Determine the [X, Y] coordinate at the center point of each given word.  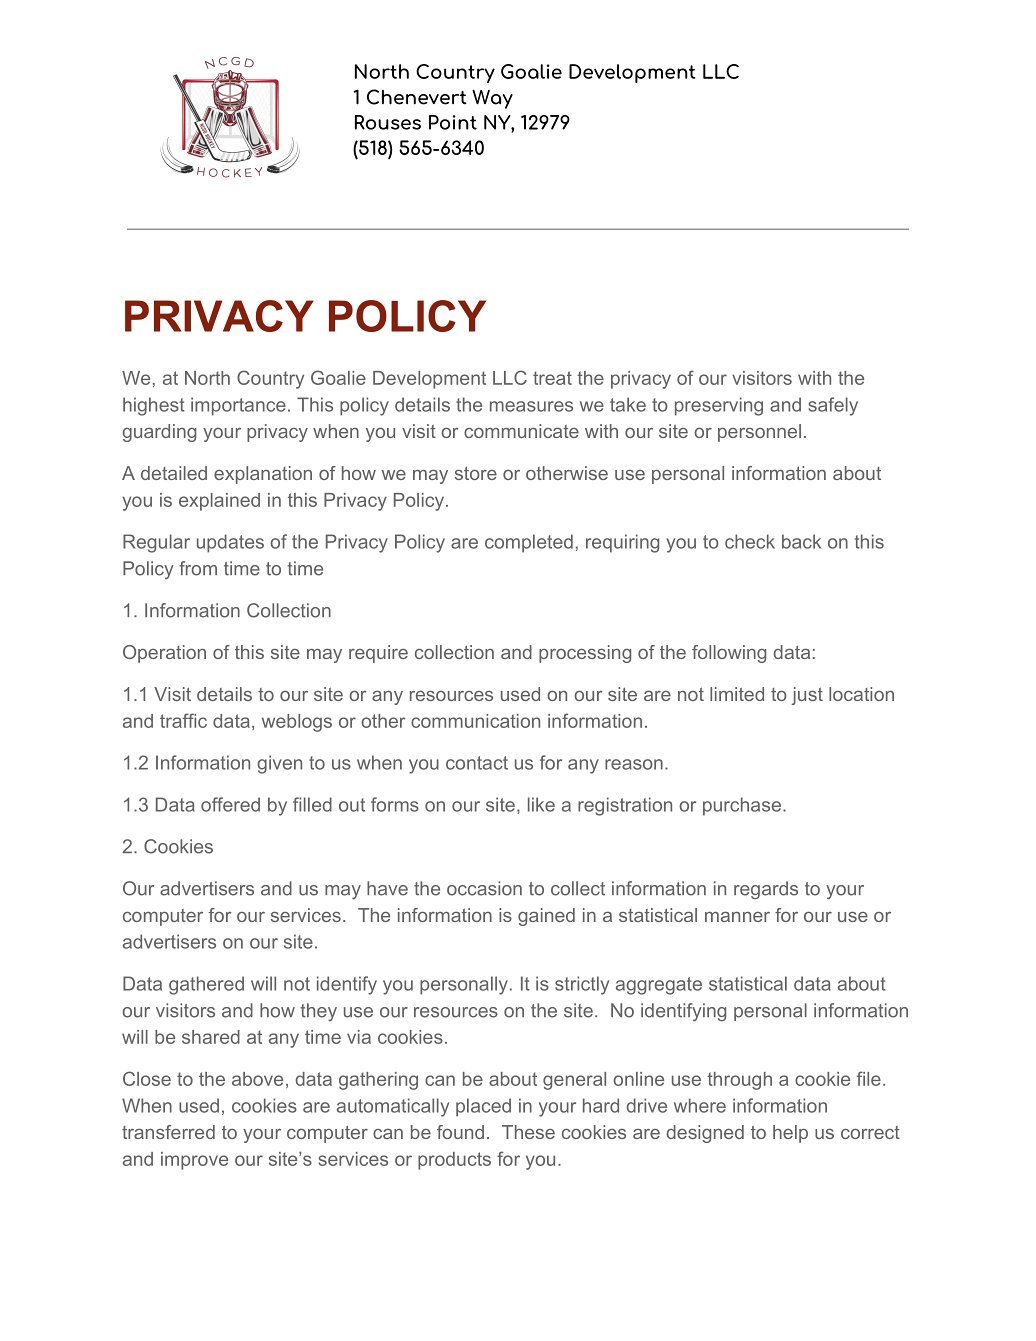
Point [453, 122]
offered [230, 804]
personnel [759, 433]
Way [492, 99]
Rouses [388, 122]
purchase [742, 806]
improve [194, 1161]
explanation [263, 475]
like [541, 804]
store [476, 473]
